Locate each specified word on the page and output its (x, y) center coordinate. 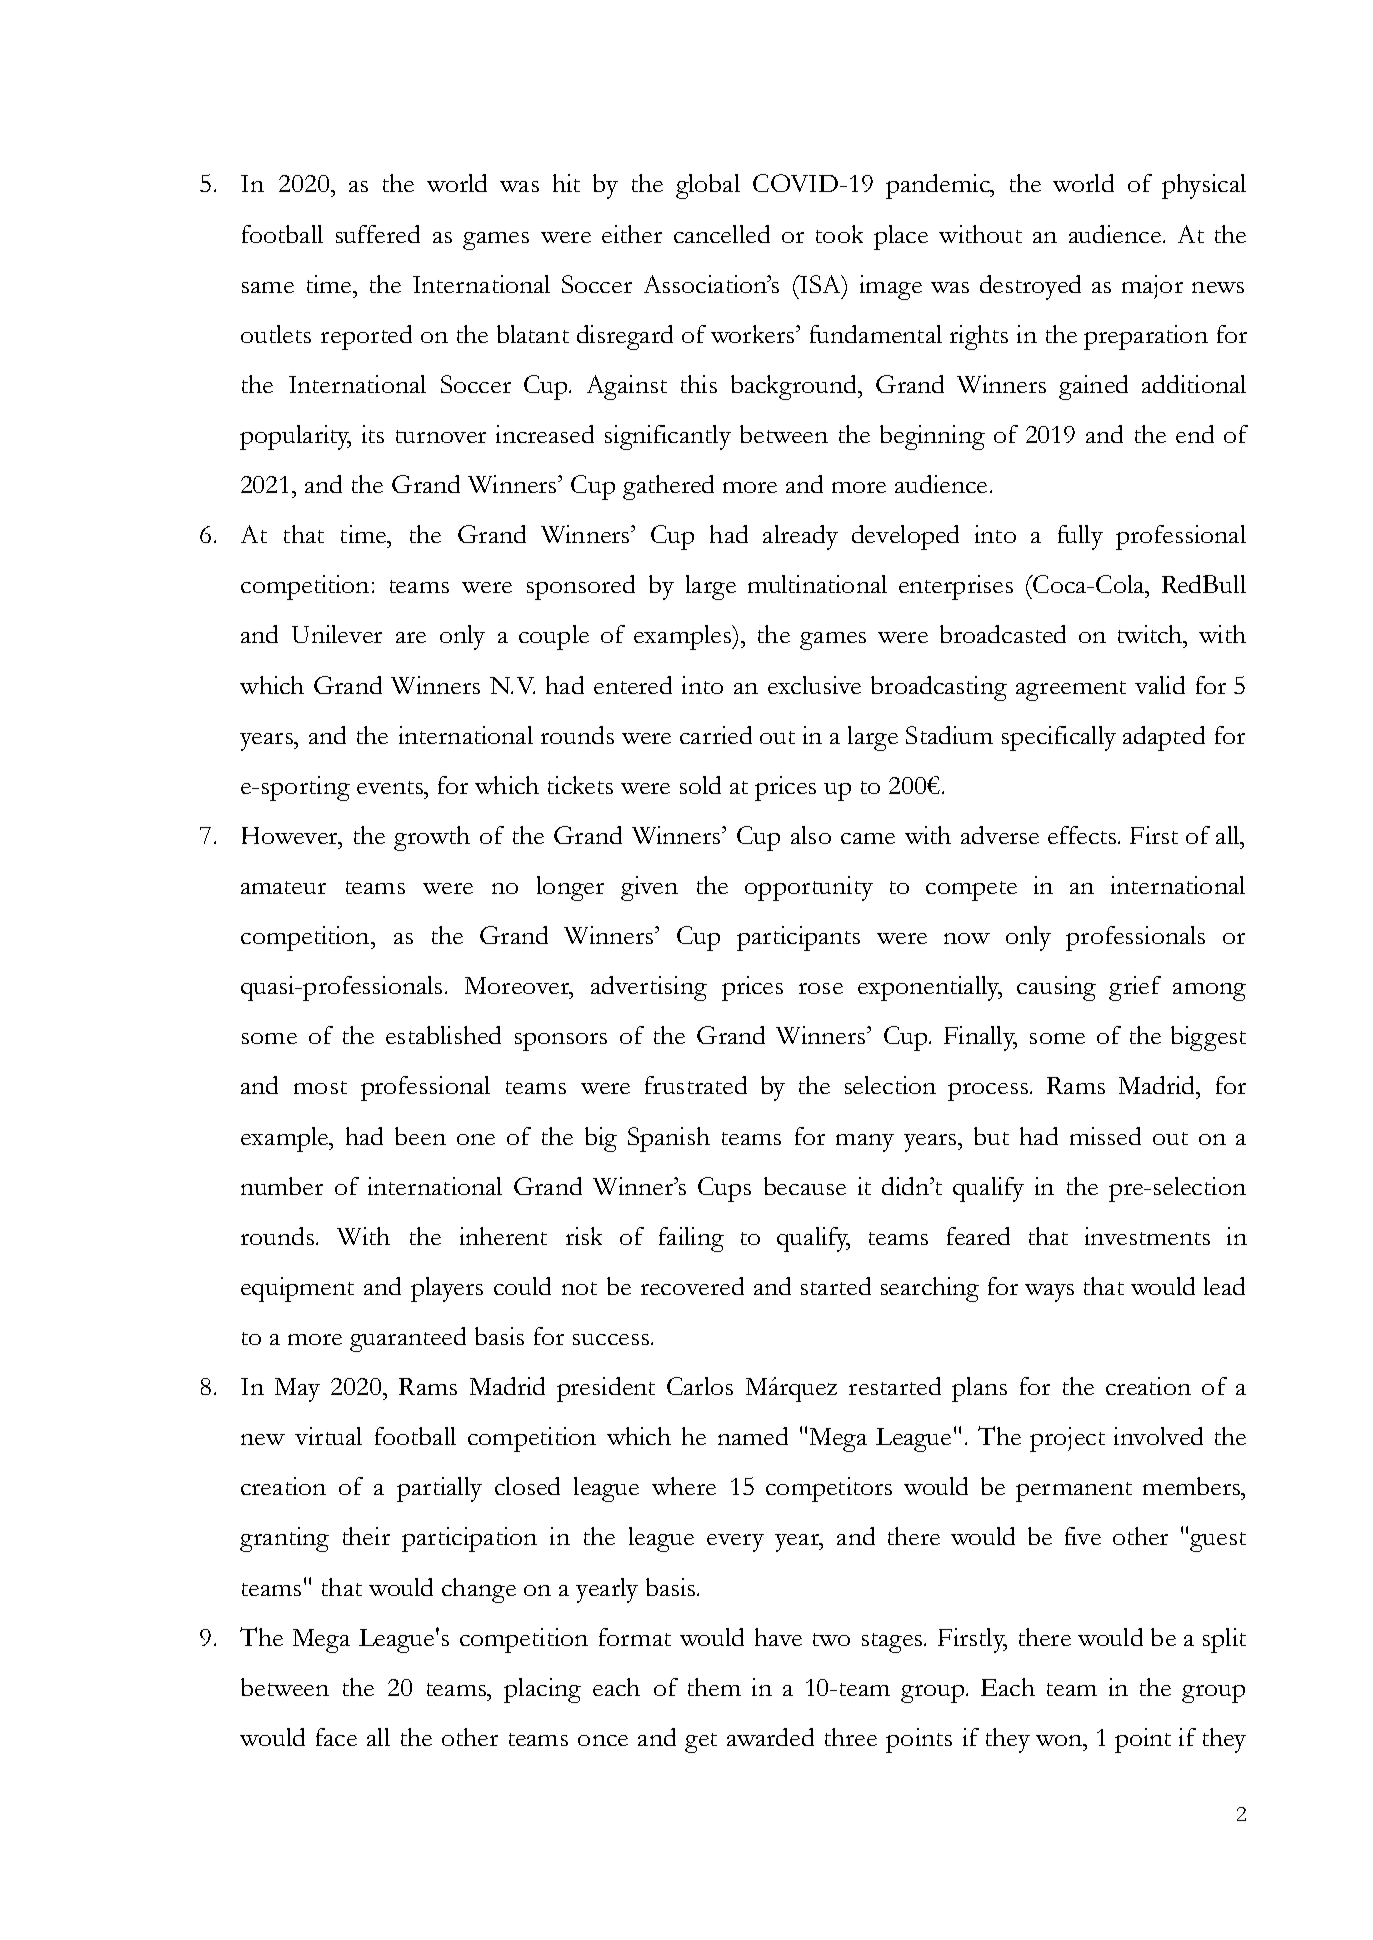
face (336, 1737)
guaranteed (408, 1339)
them (714, 1687)
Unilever (337, 634)
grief (1135, 988)
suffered (378, 234)
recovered (692, 1286)
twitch (1151, 634)
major (1152, 287)
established (443, 1035)
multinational (817, 584)
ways (1049, 1293)
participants (798, 938)
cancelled (722, 234)
